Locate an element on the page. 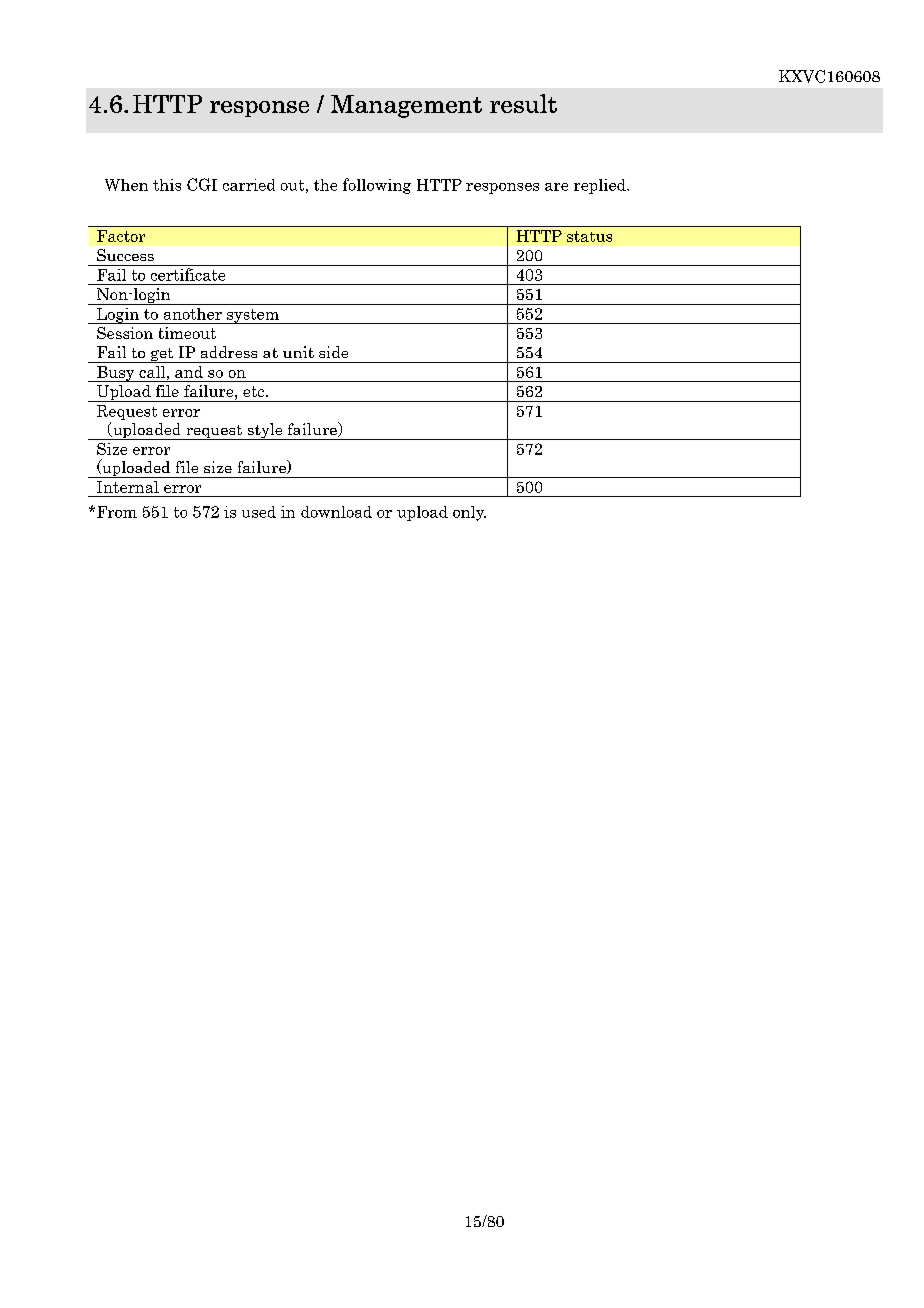 This document has height=1308, width=924. From is located at coordinates (117, 512).
